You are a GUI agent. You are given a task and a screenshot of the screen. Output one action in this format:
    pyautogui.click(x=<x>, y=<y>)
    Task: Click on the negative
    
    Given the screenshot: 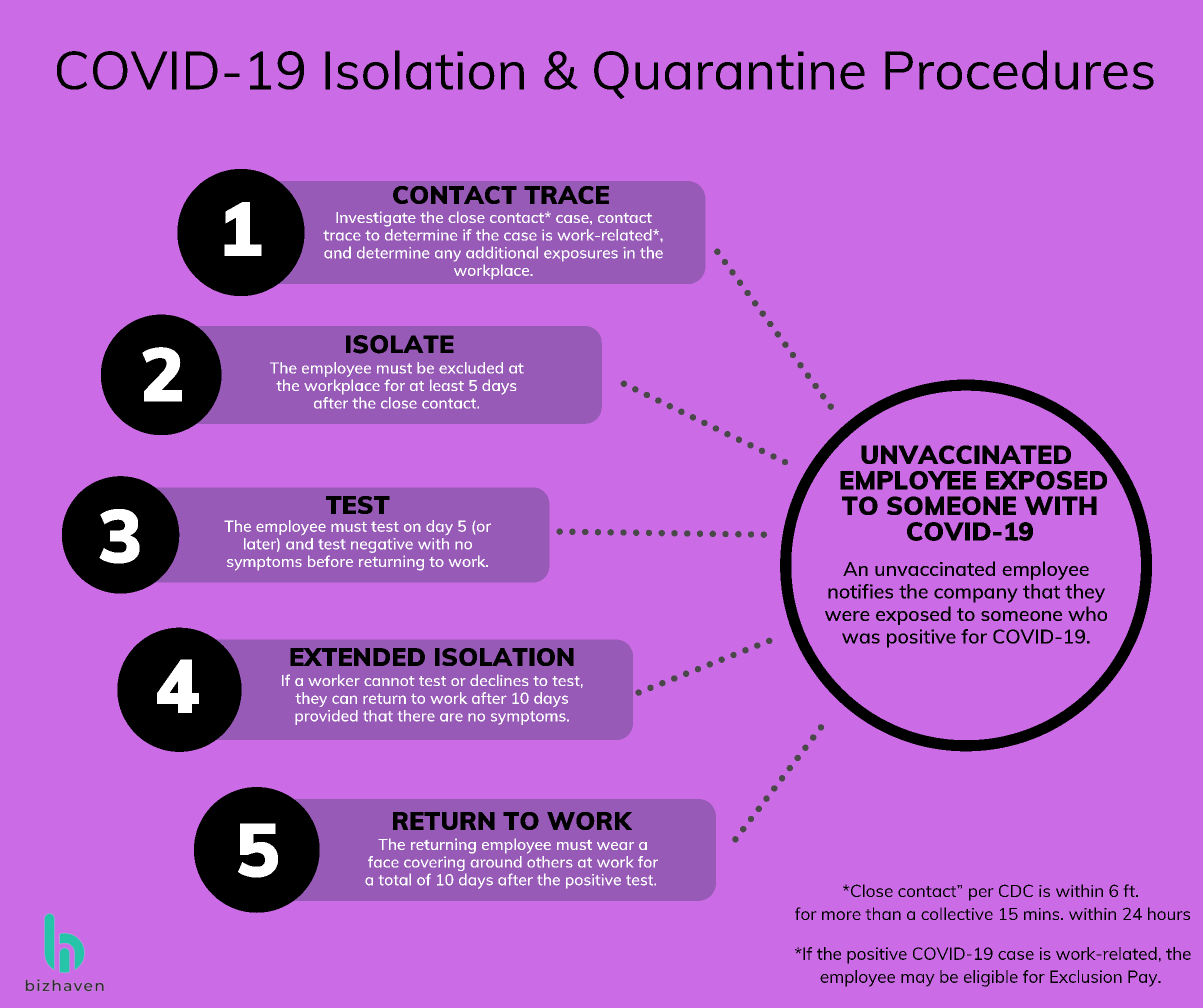 What is the action you would take?
    pyautogui.click(x=382, y=545)
